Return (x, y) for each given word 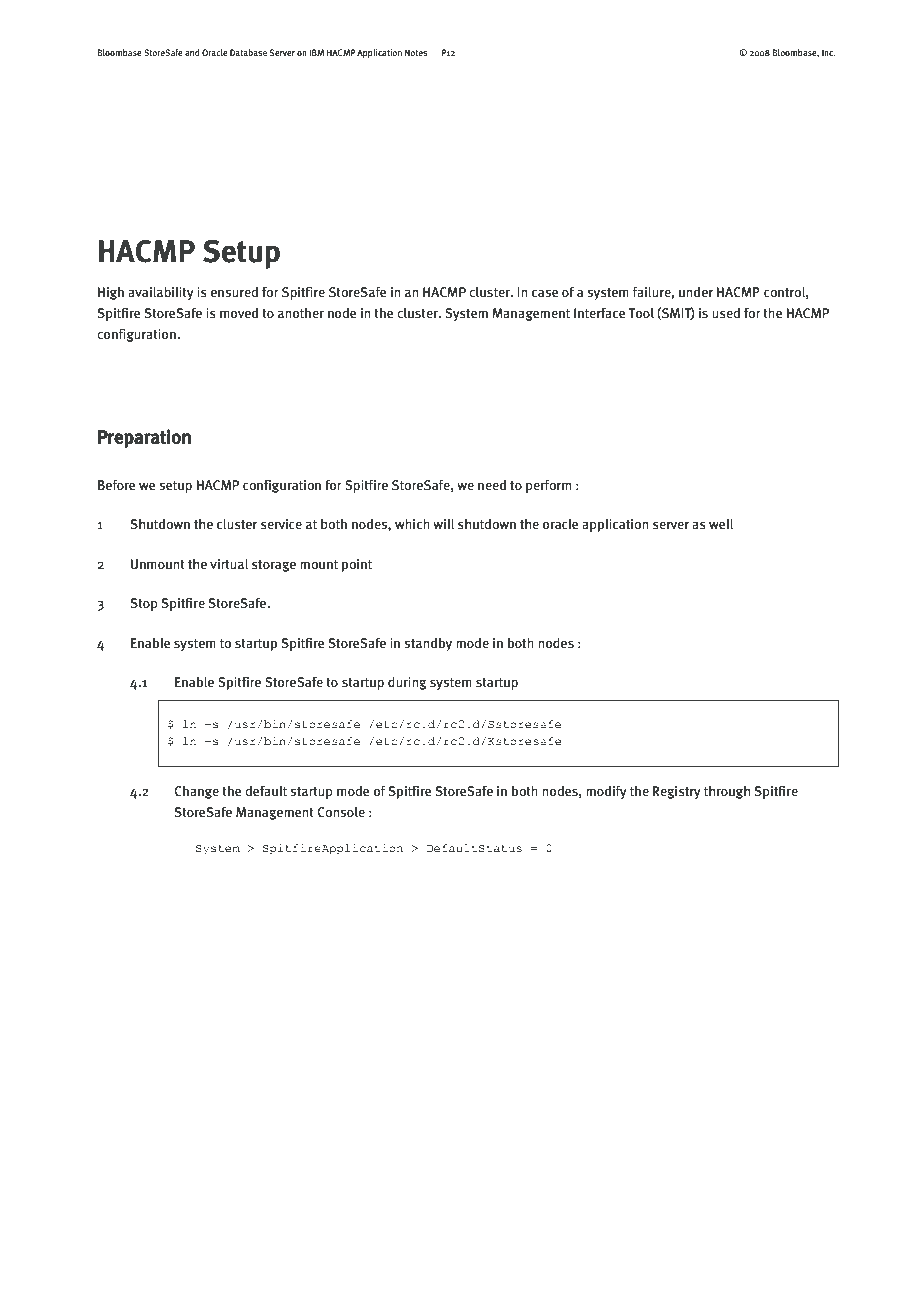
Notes (416, 52)
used (726, 313)
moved (239, 313)
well (721, 524)
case (545, 293)
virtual (229, 564)
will (443, 524)
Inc (829, 52)
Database (248, 52)
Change (196, 792)
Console (341, 812)
